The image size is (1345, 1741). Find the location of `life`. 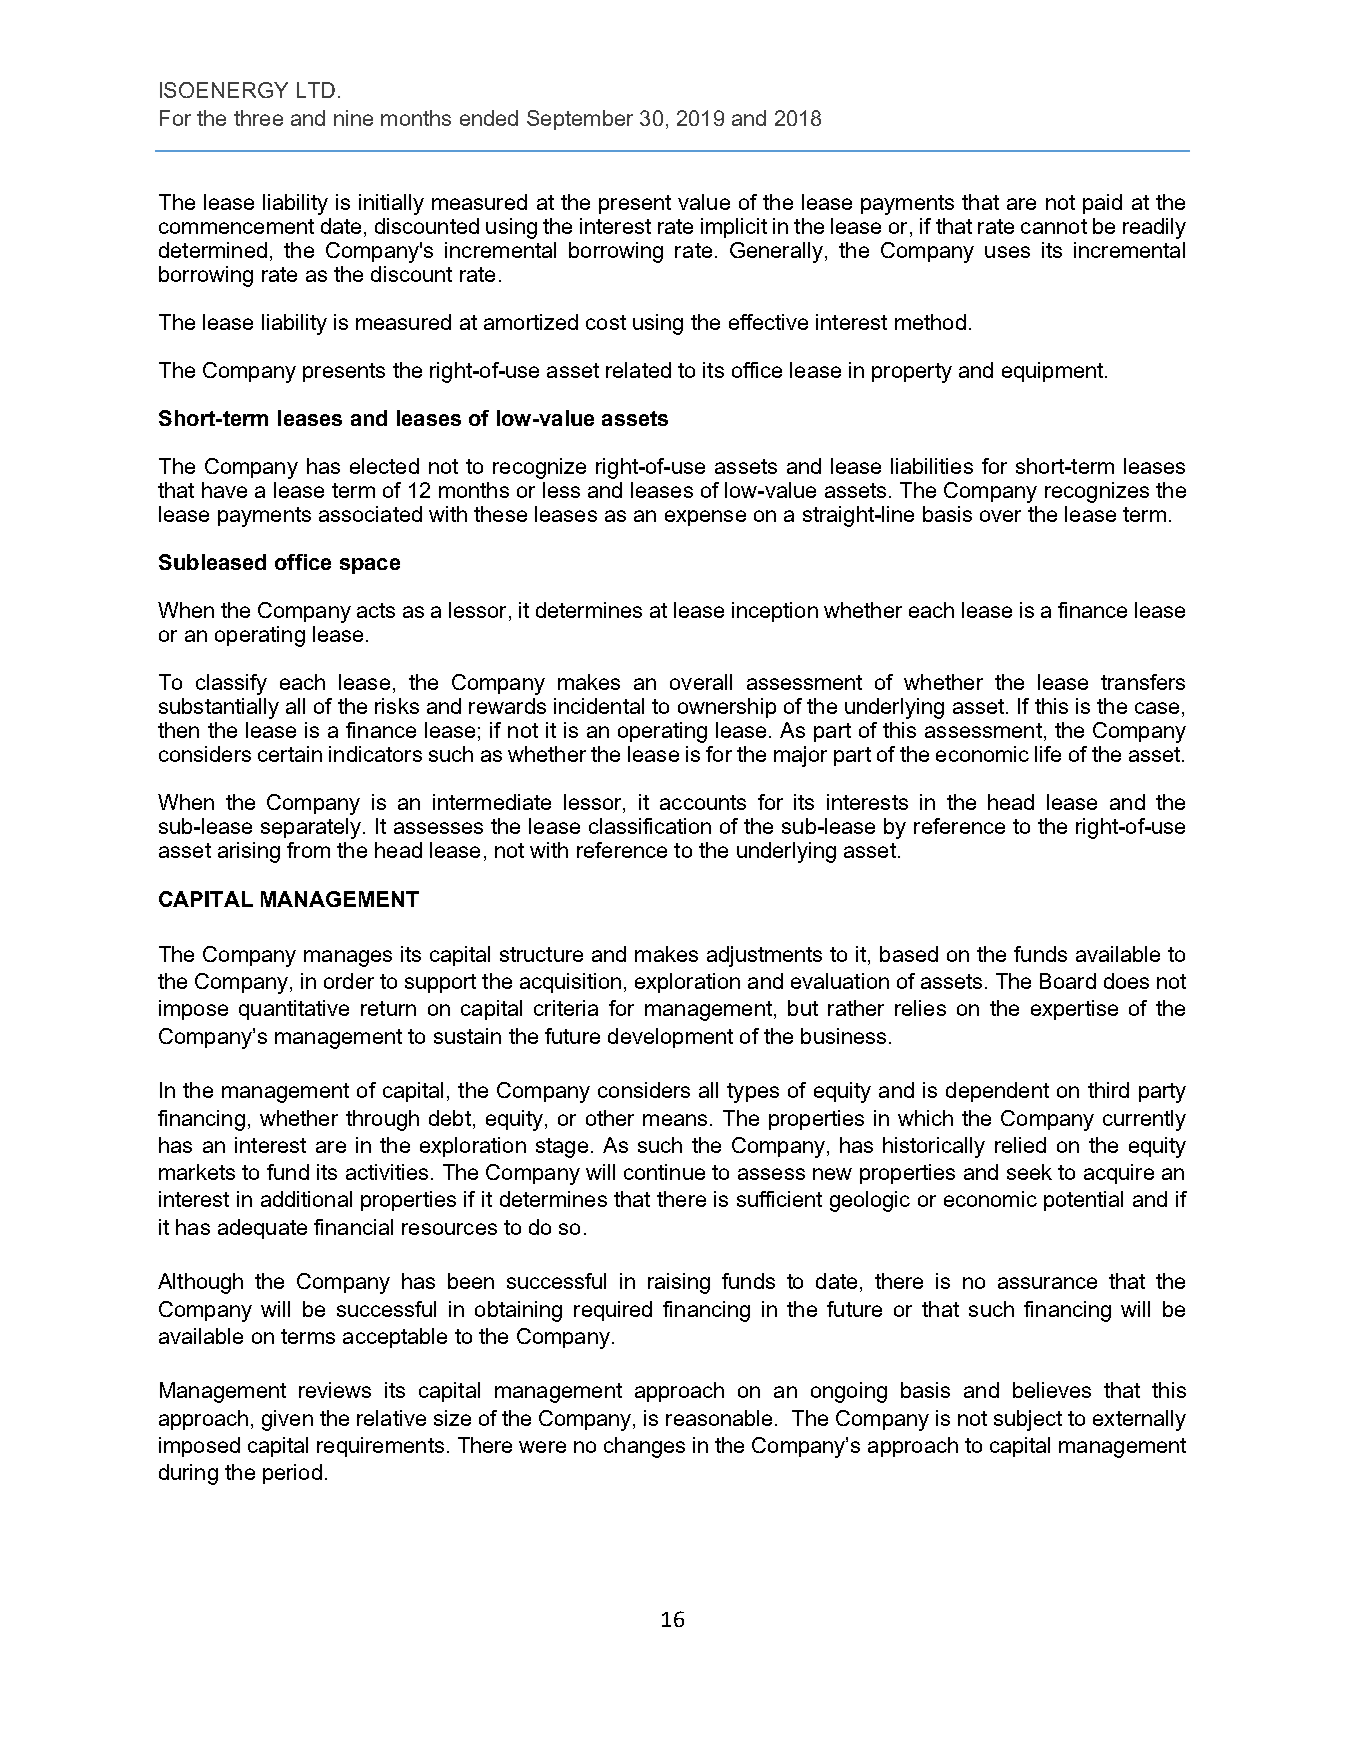

life is located at coordinates (1048, 754).
